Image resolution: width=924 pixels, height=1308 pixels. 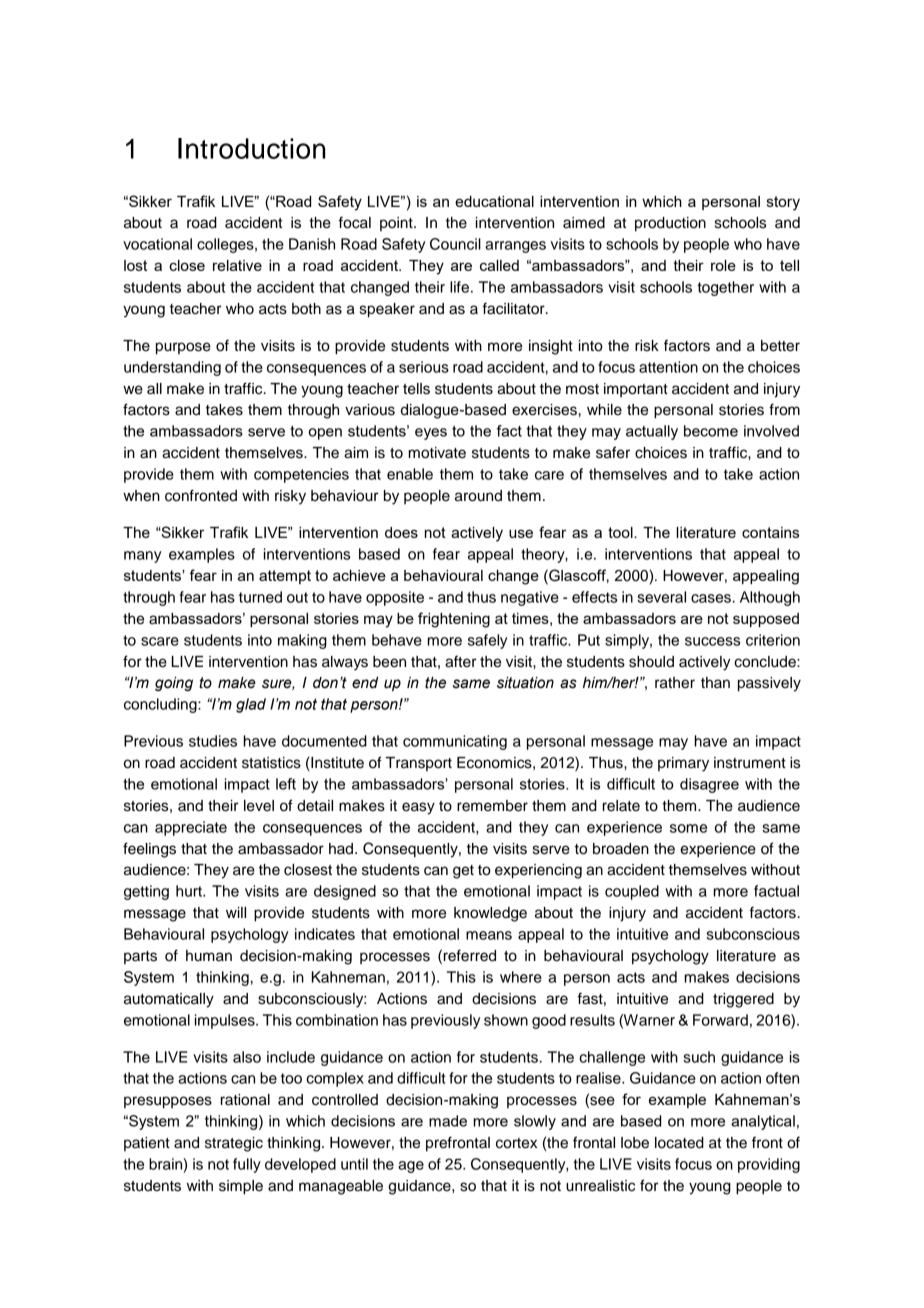 I want to click on when, so click(x=141, y=496).
